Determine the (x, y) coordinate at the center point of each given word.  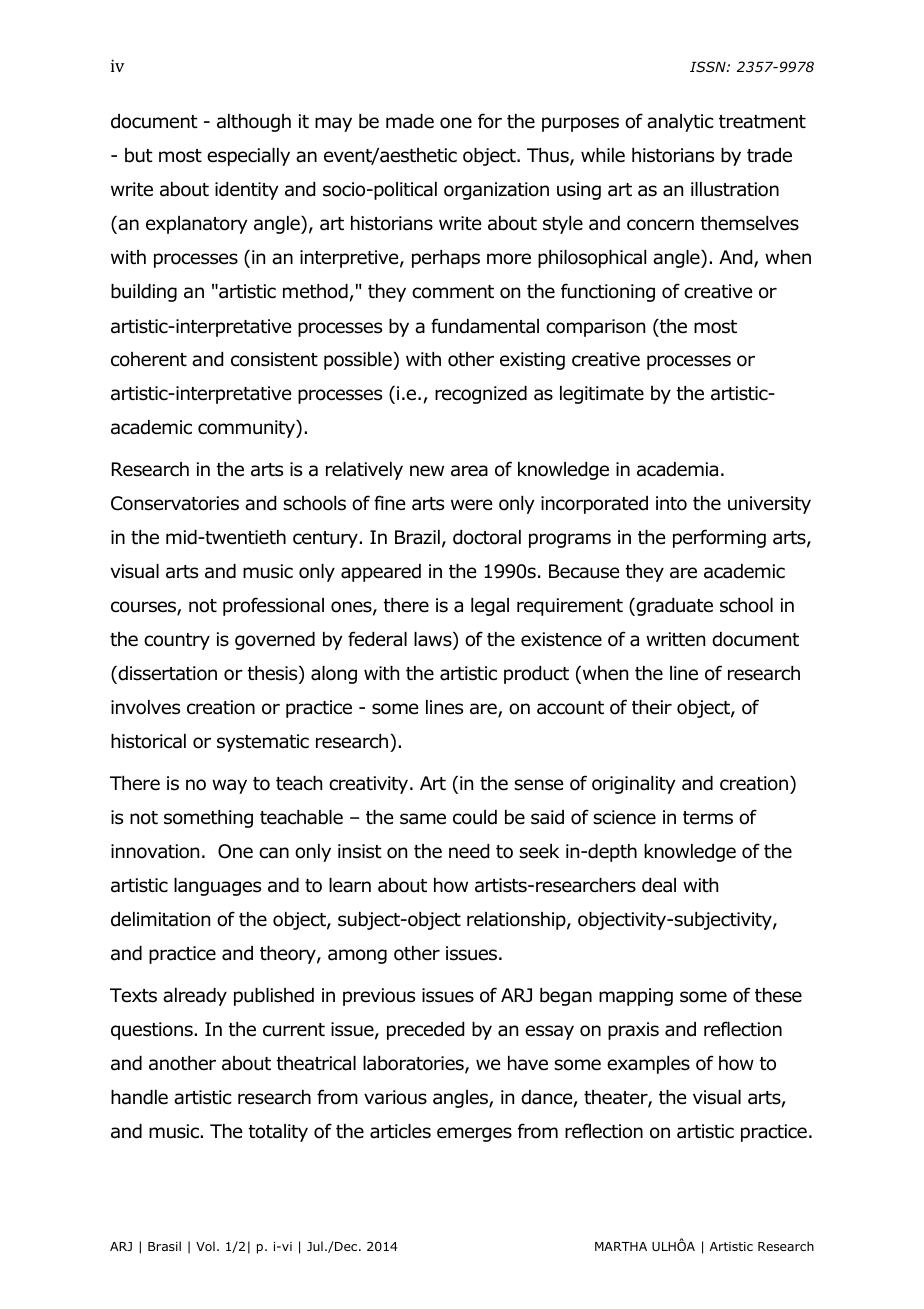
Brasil (164, 1246)
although (254, 123)
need (469, 851)
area (469, 471)
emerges (474, 1134)
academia (677, 469)
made (410, 121)
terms (708, 818)
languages (217, 887)
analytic (680, 123)
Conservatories (175, 503)
